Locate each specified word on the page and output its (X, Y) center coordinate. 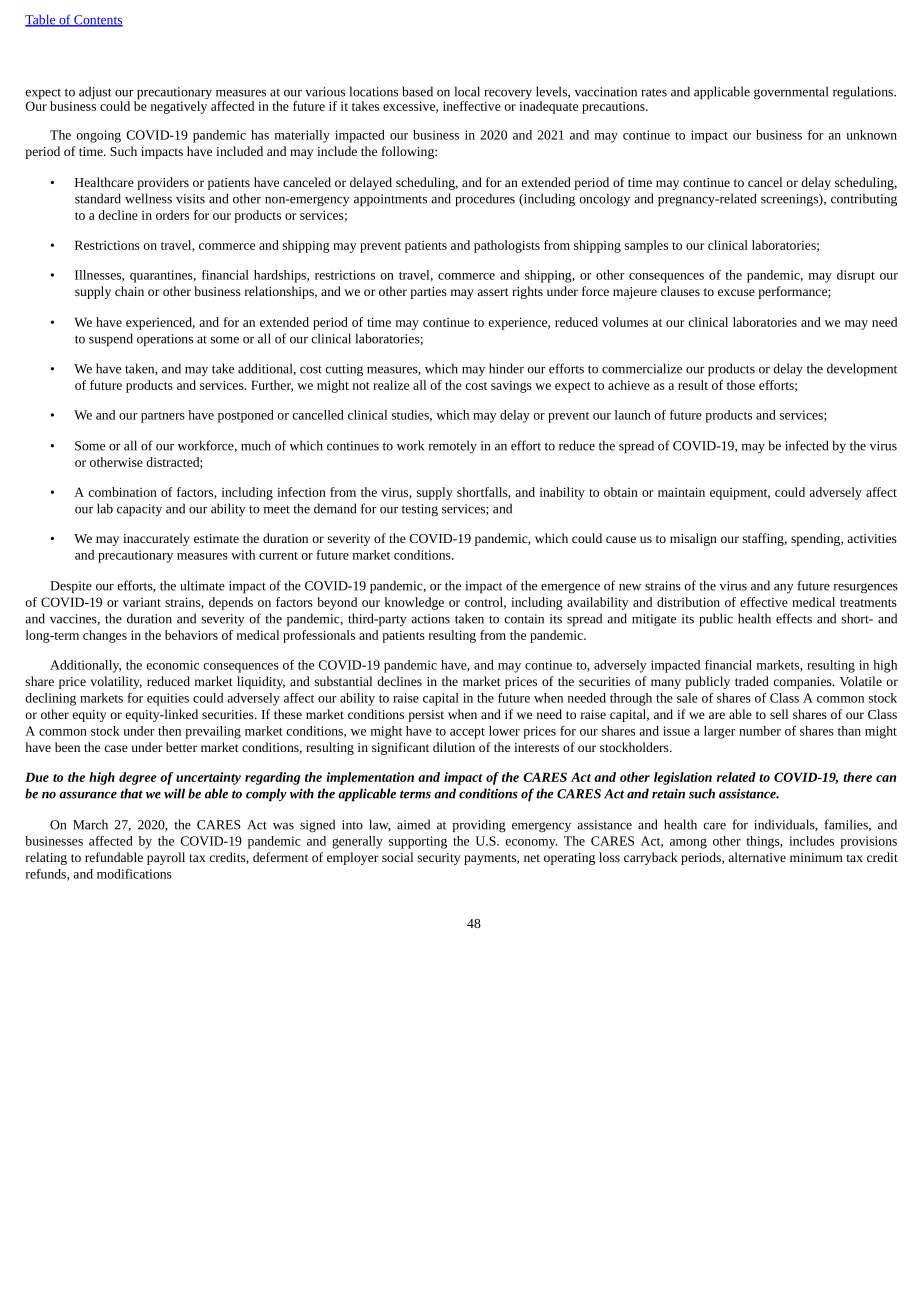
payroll (166, 858)
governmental (791, 92)
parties (428, 293)
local (467, 91)
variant (142, 602)
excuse (736, 292)
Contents (97, 21)
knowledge (414, 603)
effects (794, 618)
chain (129, 291)
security (439, 859)
